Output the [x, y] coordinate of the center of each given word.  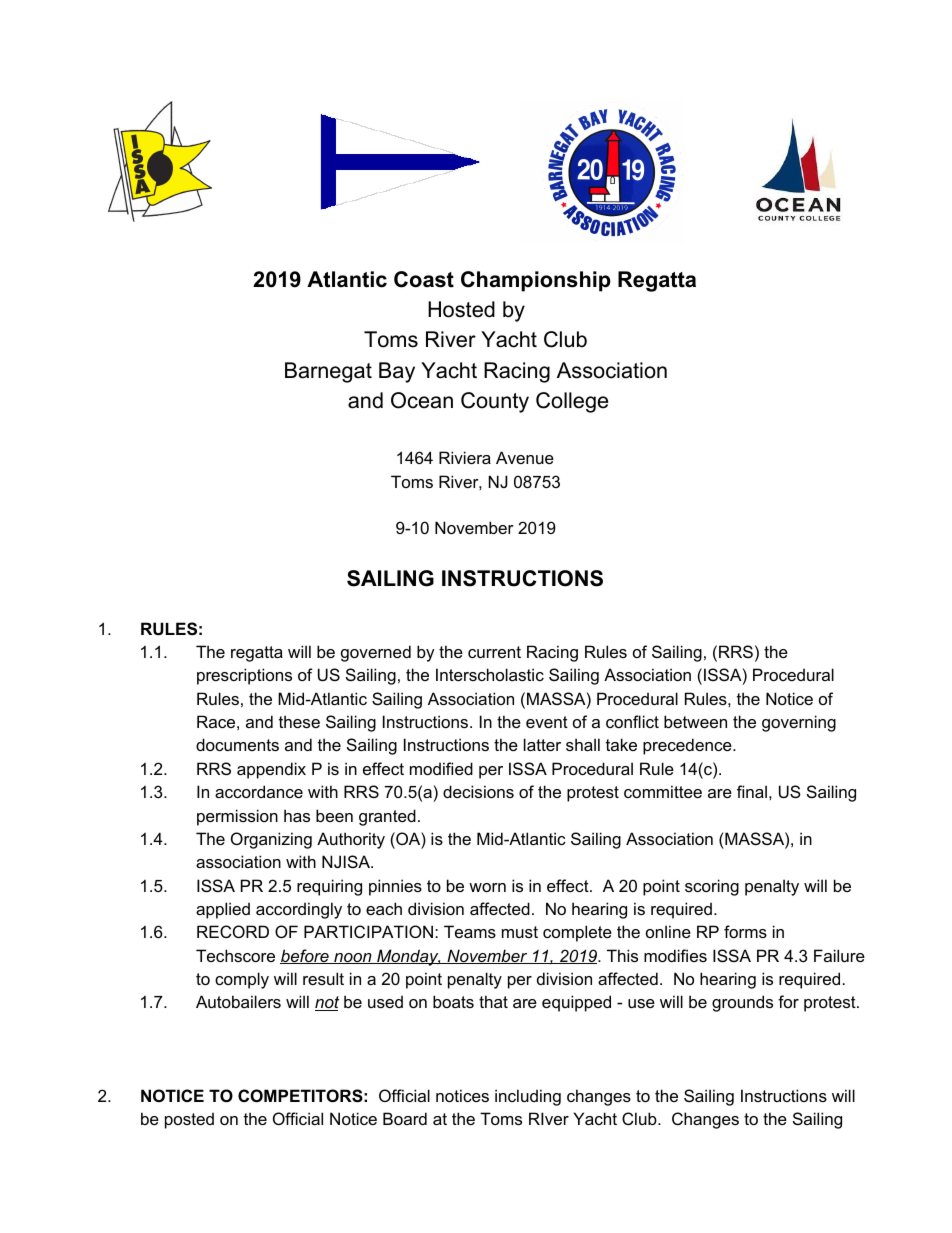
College [572, 402]
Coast [424, 279]
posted [189, 1120]
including [528, 1097]
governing [799, 723]
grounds [742, 1003]
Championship [536, 281]
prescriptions [244, 676]
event [547, 722]
